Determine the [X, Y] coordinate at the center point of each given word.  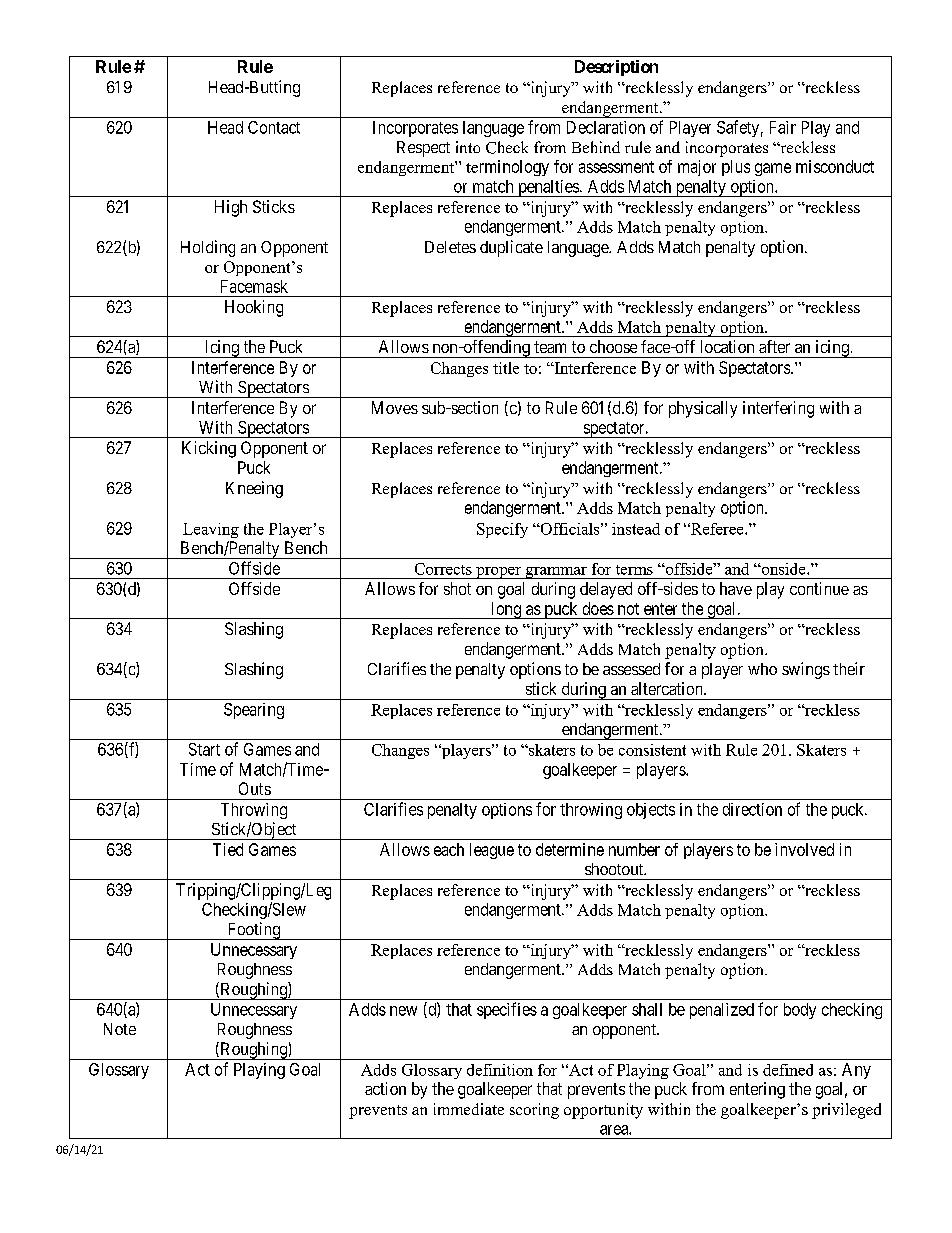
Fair [783, 127]
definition [500, 1070]
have [736, 588]
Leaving [211, 530]
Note [120, 1029]
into [468, 147]
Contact [274, 127]
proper [498, 573]
